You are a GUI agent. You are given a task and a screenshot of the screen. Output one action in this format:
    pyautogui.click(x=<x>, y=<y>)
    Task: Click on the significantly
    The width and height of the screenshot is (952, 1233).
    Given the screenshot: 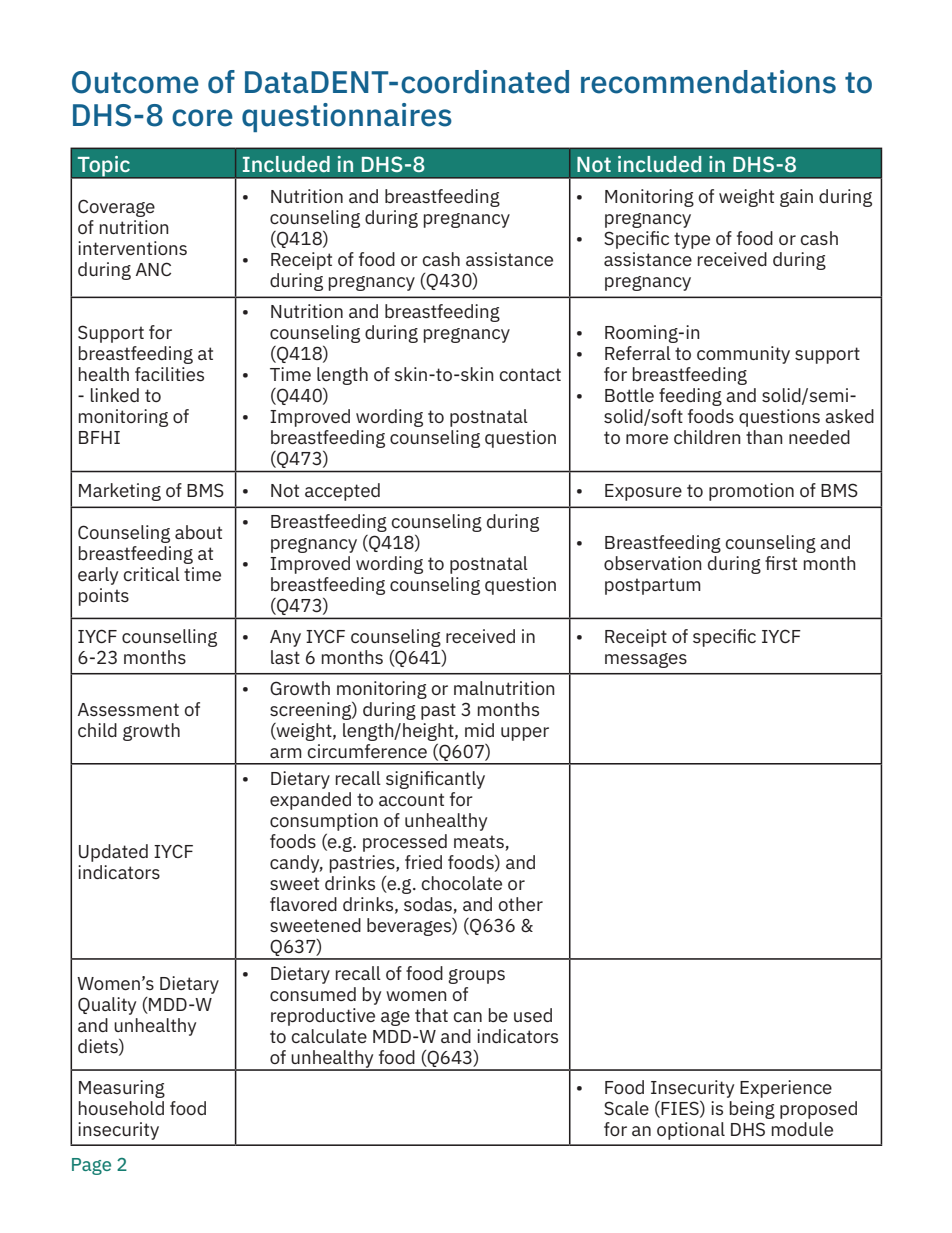 What is the action you would take?
    pyautogui.click(x=435, y=780)
